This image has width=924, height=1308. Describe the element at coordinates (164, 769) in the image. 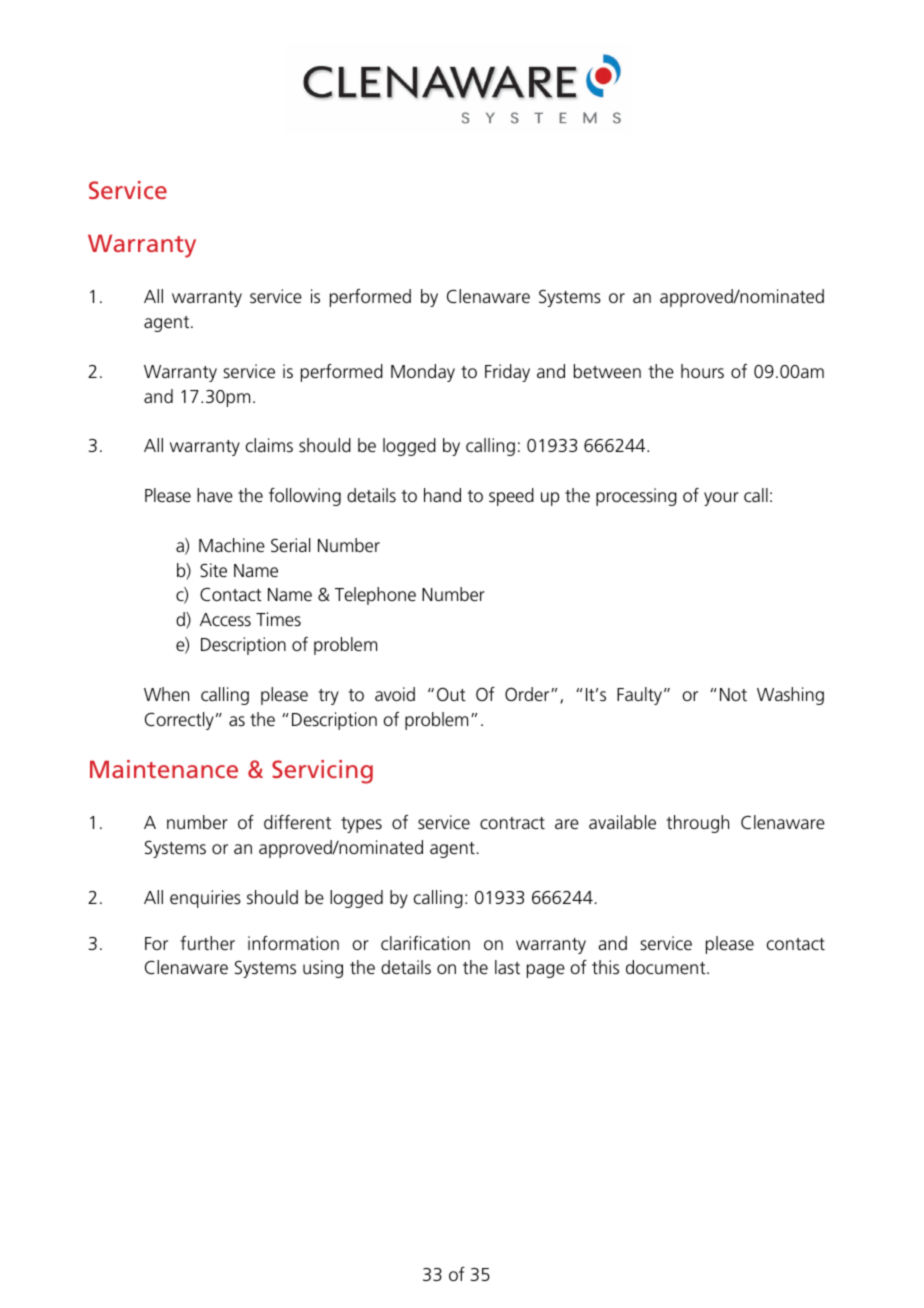

I see `Maintenance` at that location.
